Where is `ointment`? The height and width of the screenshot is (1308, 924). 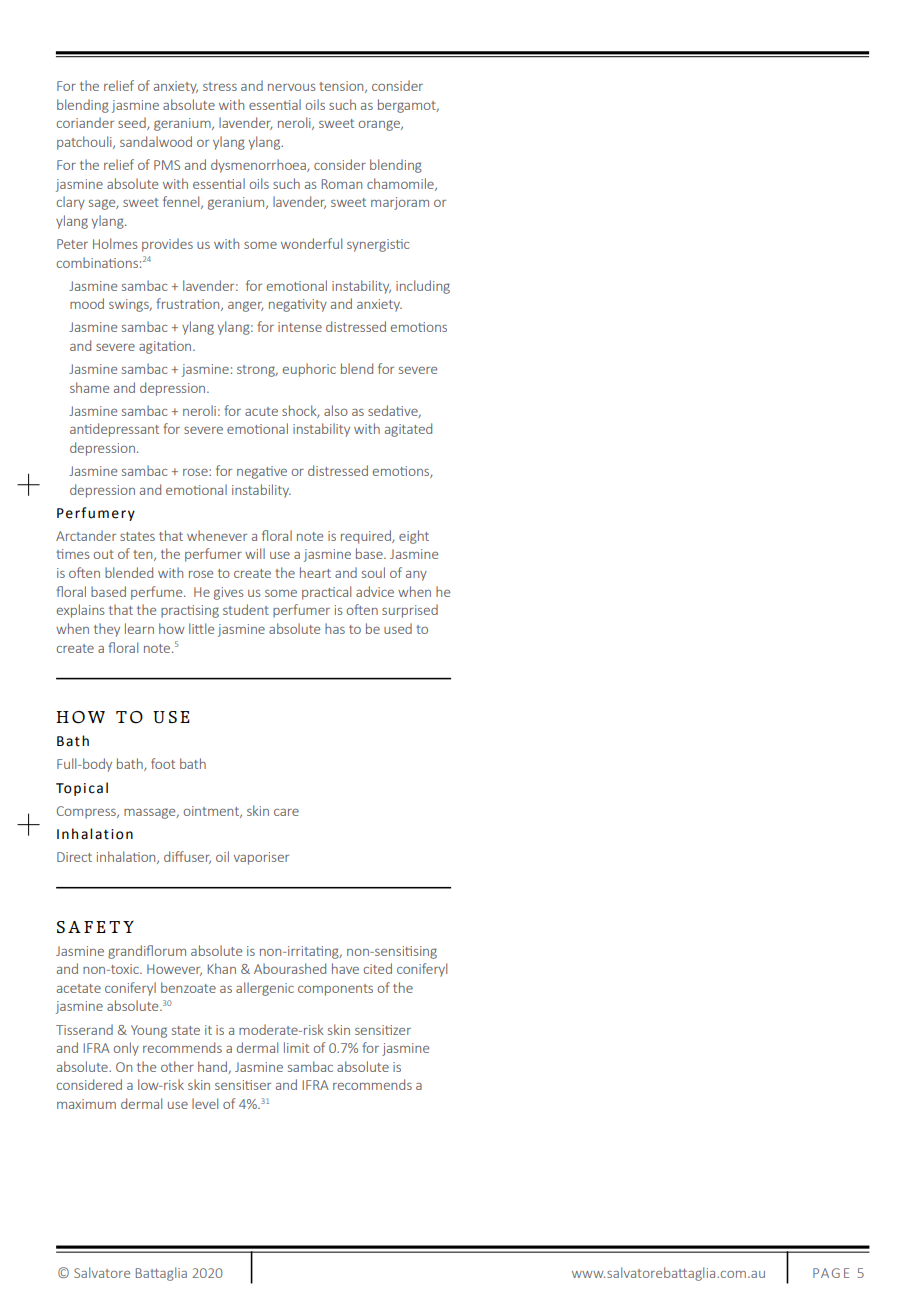 ointment is located at coordinates (212, 812).
